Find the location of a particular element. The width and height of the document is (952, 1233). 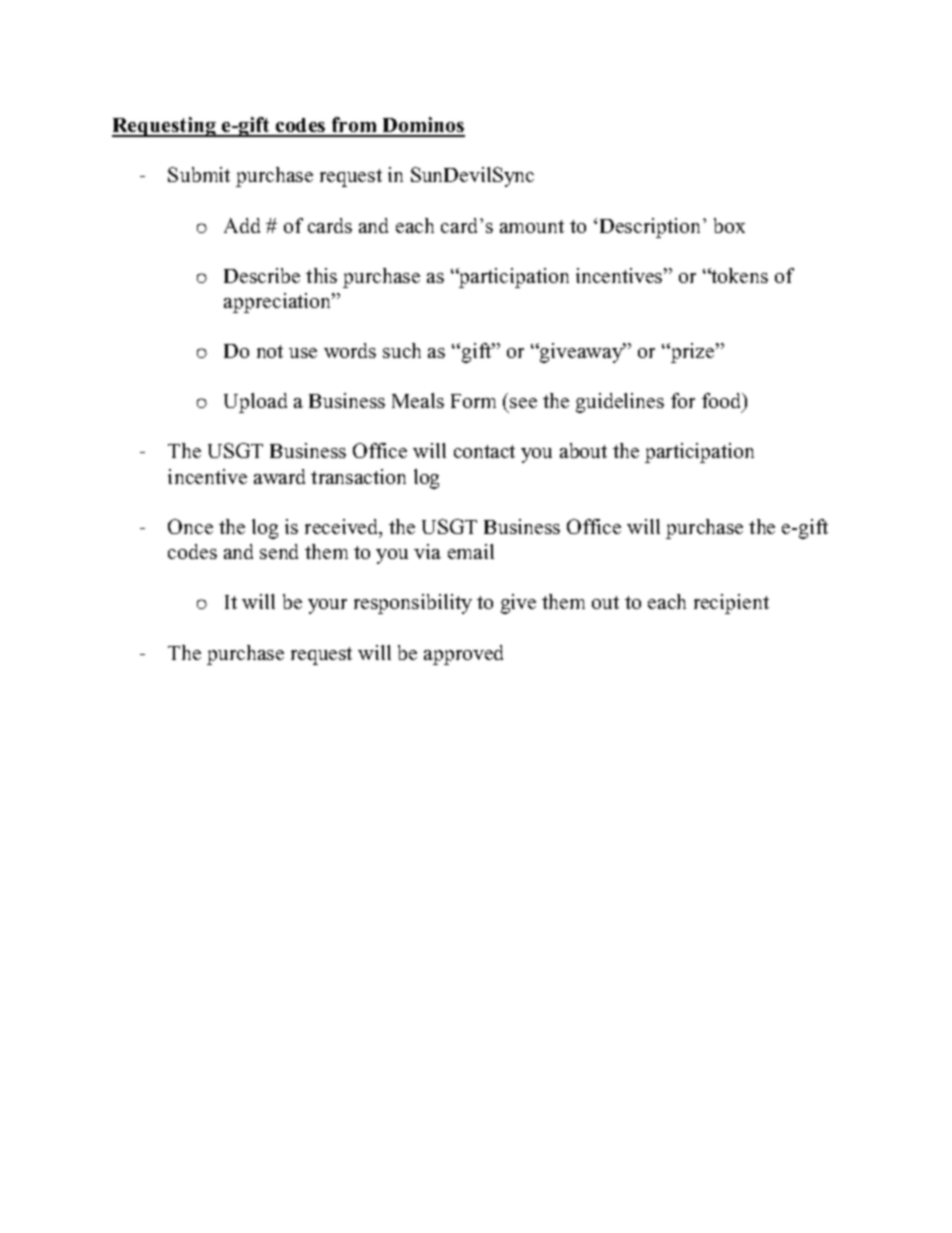

such is located at coordinates (402, 350).
